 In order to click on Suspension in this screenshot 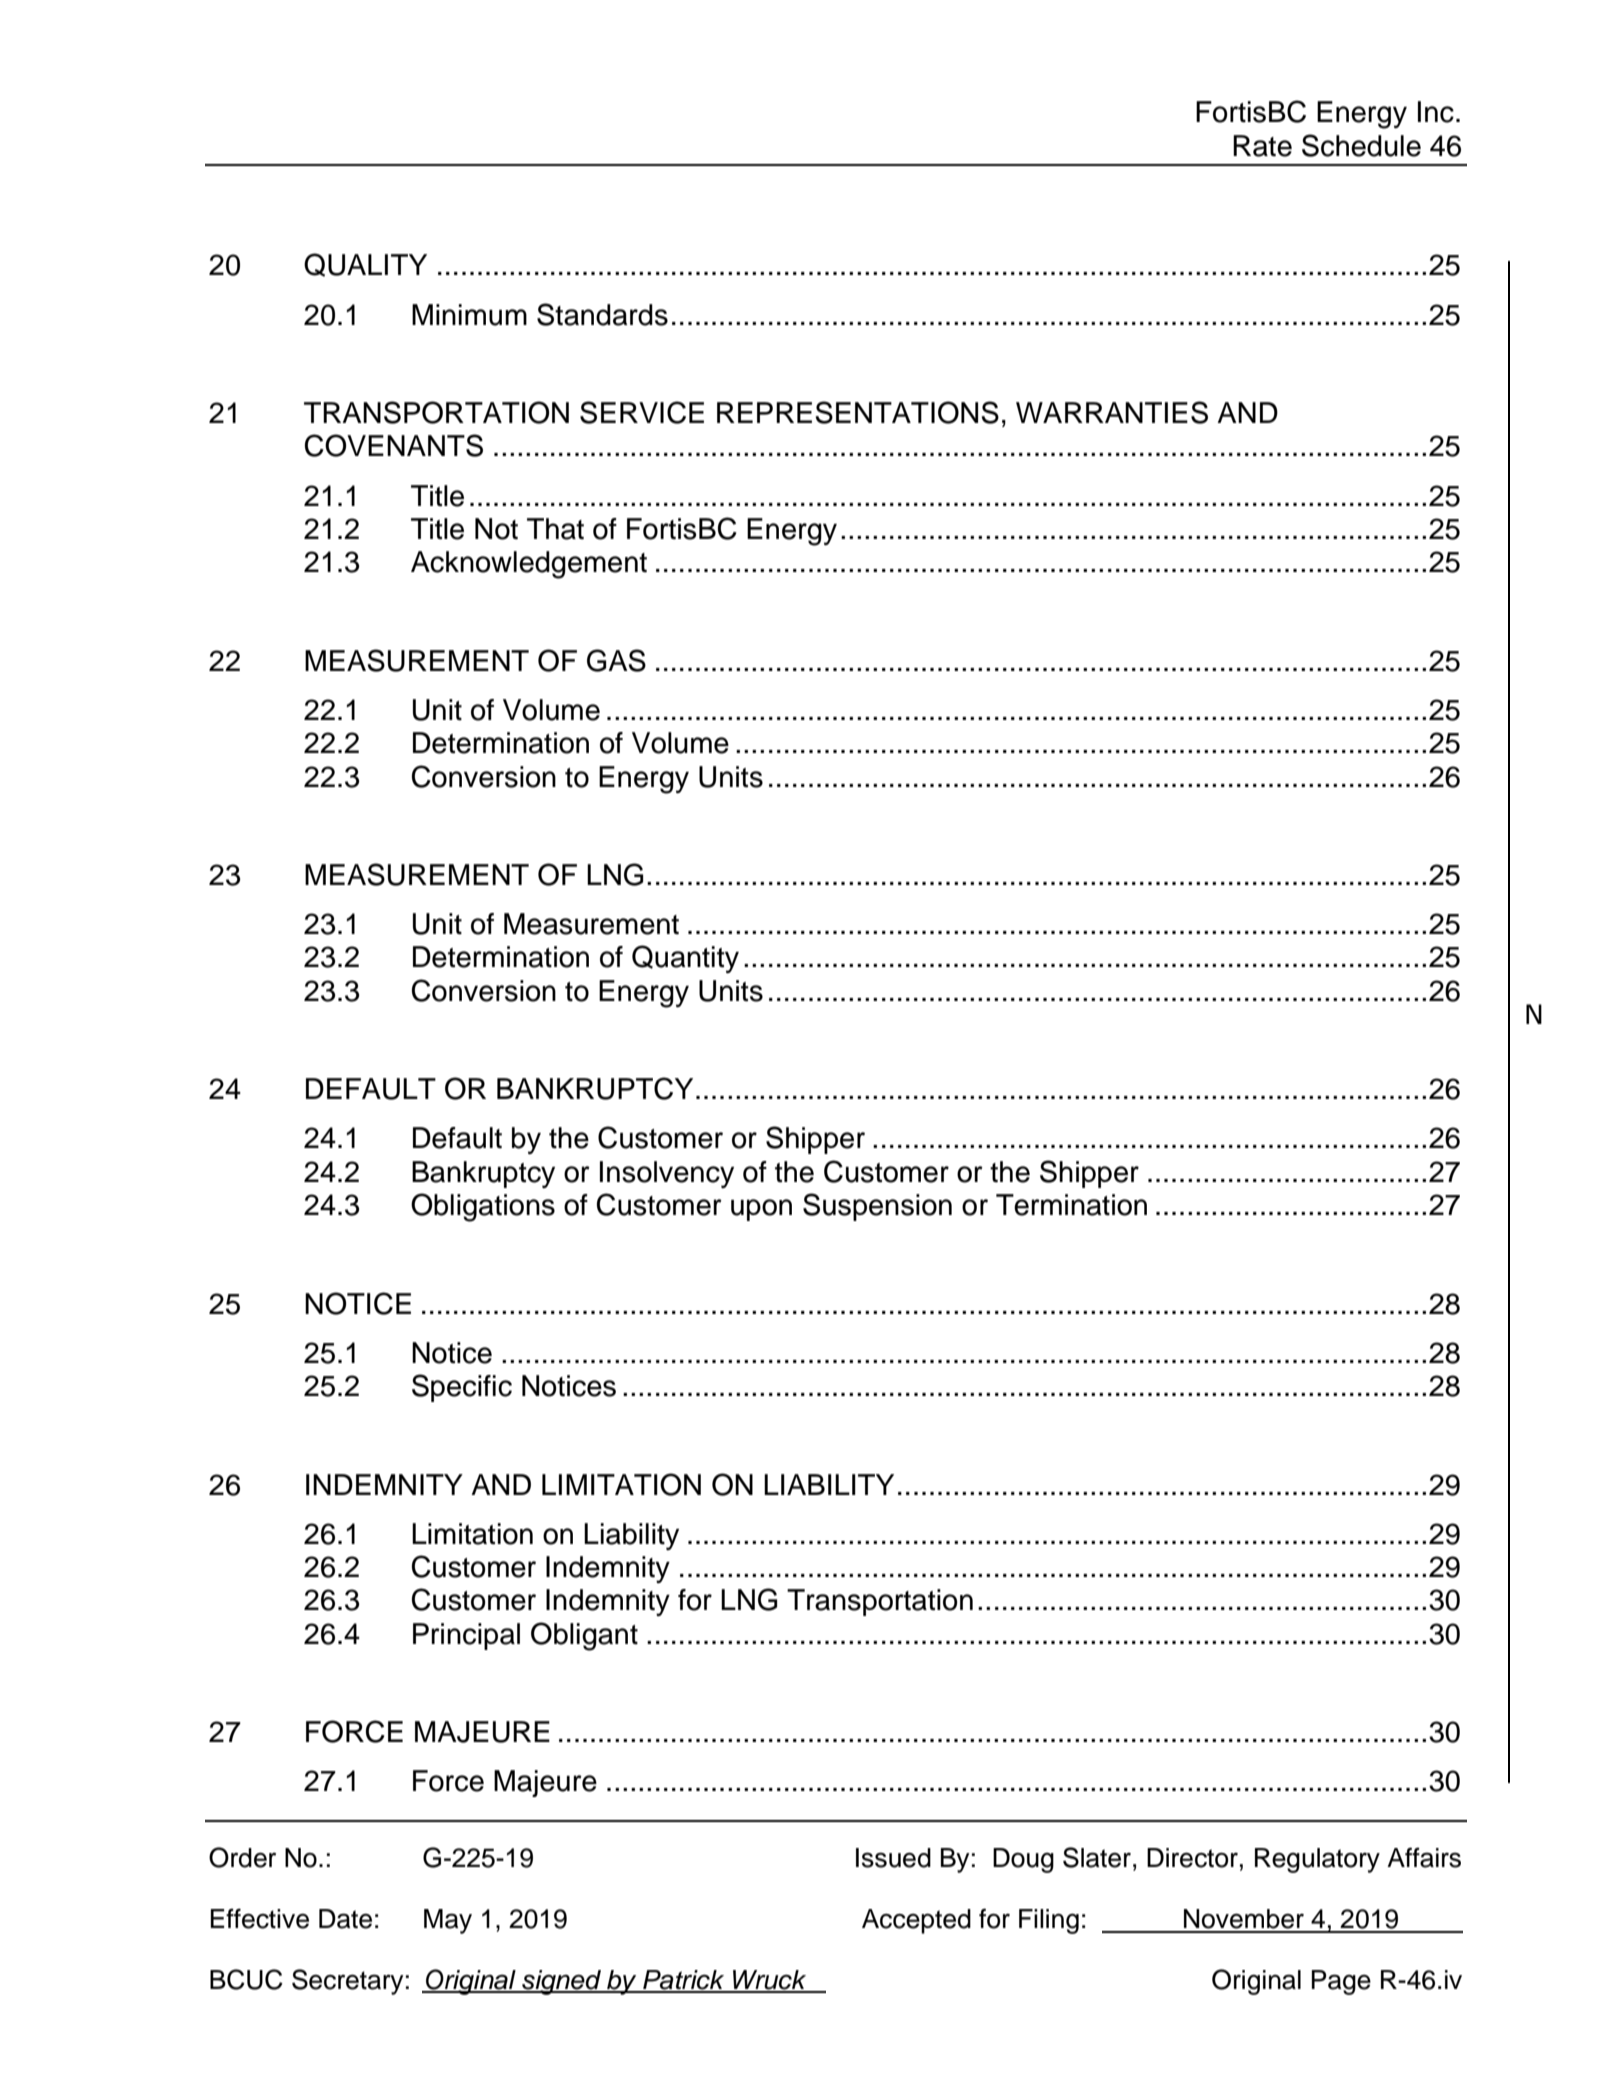, I will do `click(877, 1207)`.
